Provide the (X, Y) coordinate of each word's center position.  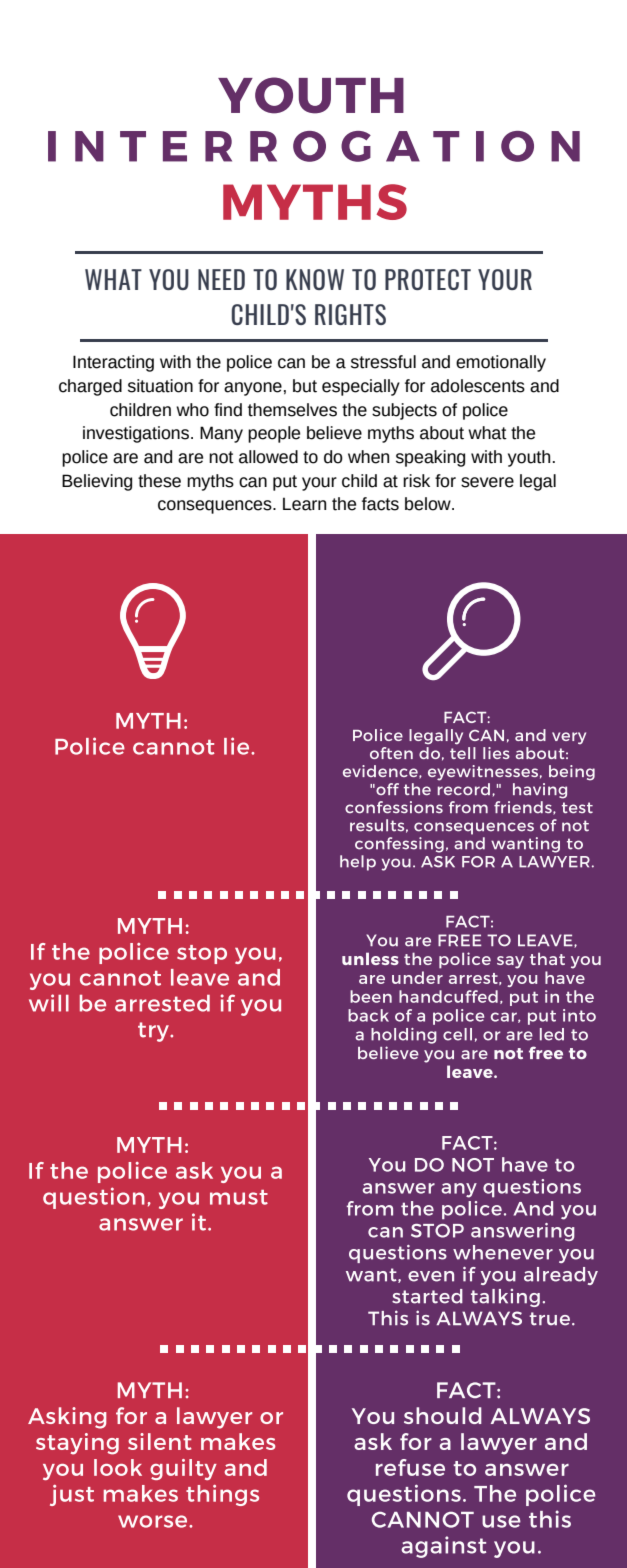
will (49, 1003)
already (561, 1276)
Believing (97, 482)
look (118, 1467)
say (510, 962)
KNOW (315, 279)
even (431, 1276)
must (239, 1197)
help (358, 863)
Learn (304, 504)
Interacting (113, 363)
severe (487, 482)
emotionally (501, 363)
